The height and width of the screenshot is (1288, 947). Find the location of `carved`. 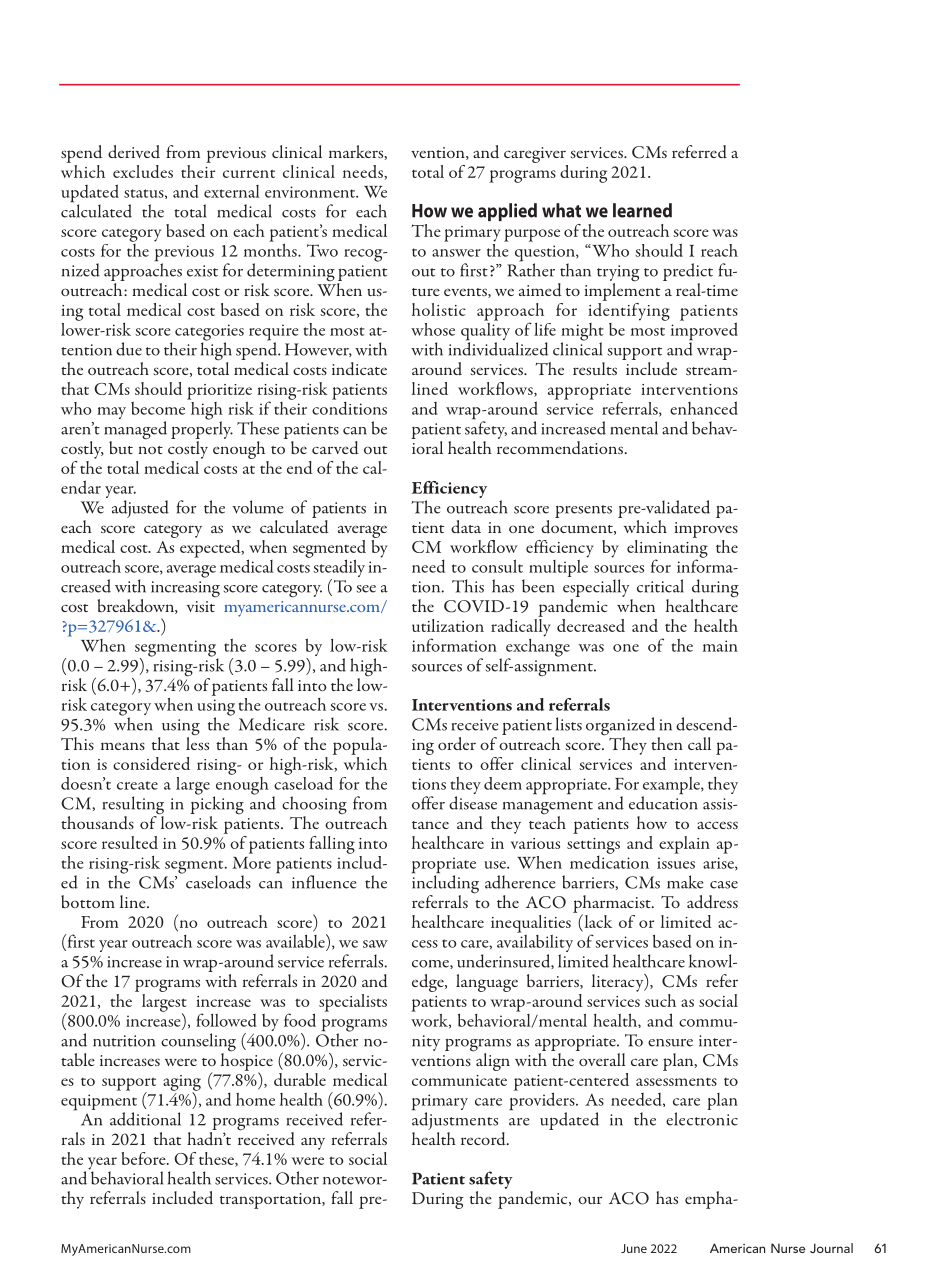

carved is located at coordinates (335, 447).
